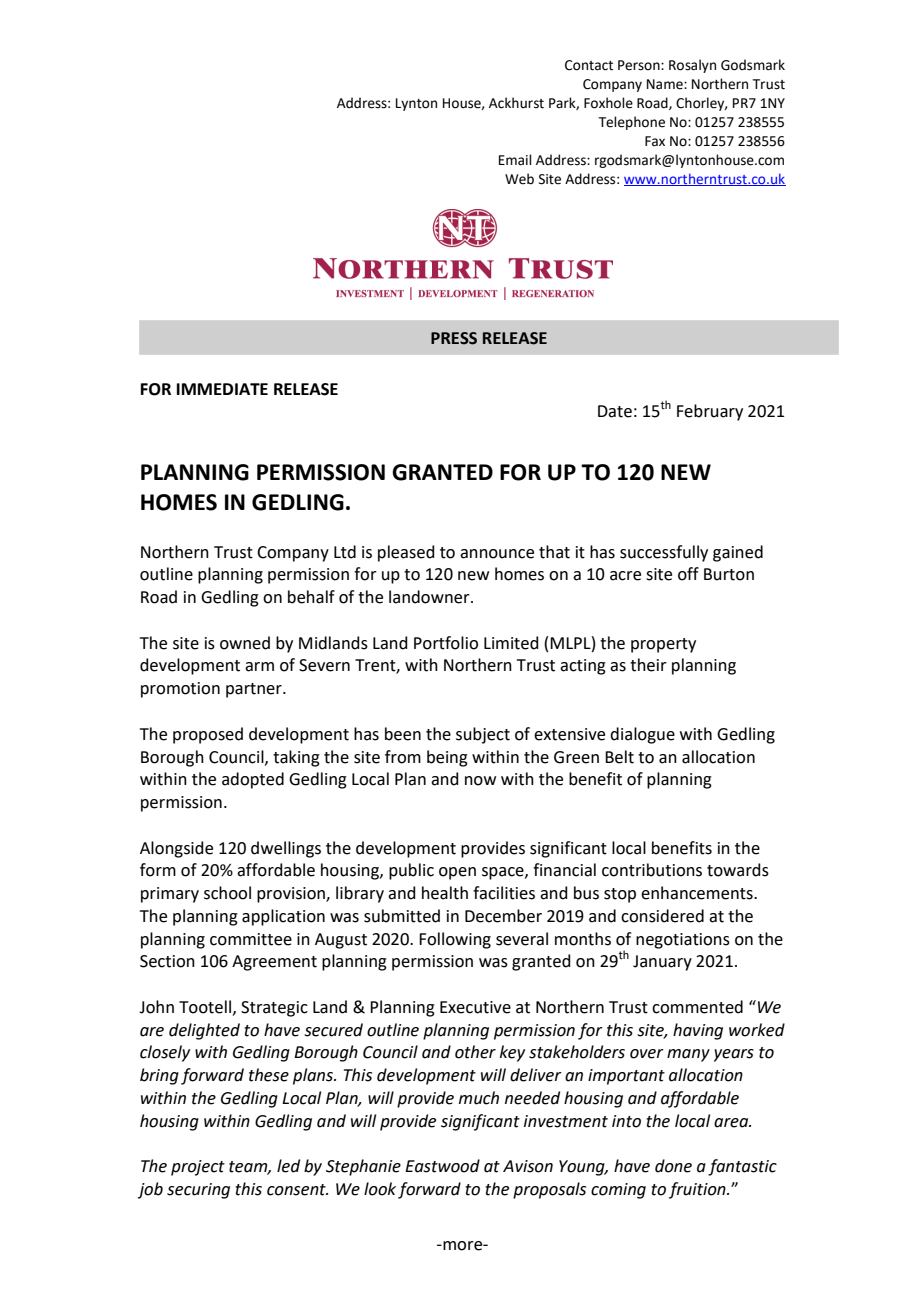 This screenshot has width=924, height=1308. I want to click on property, so click(663, 645).
